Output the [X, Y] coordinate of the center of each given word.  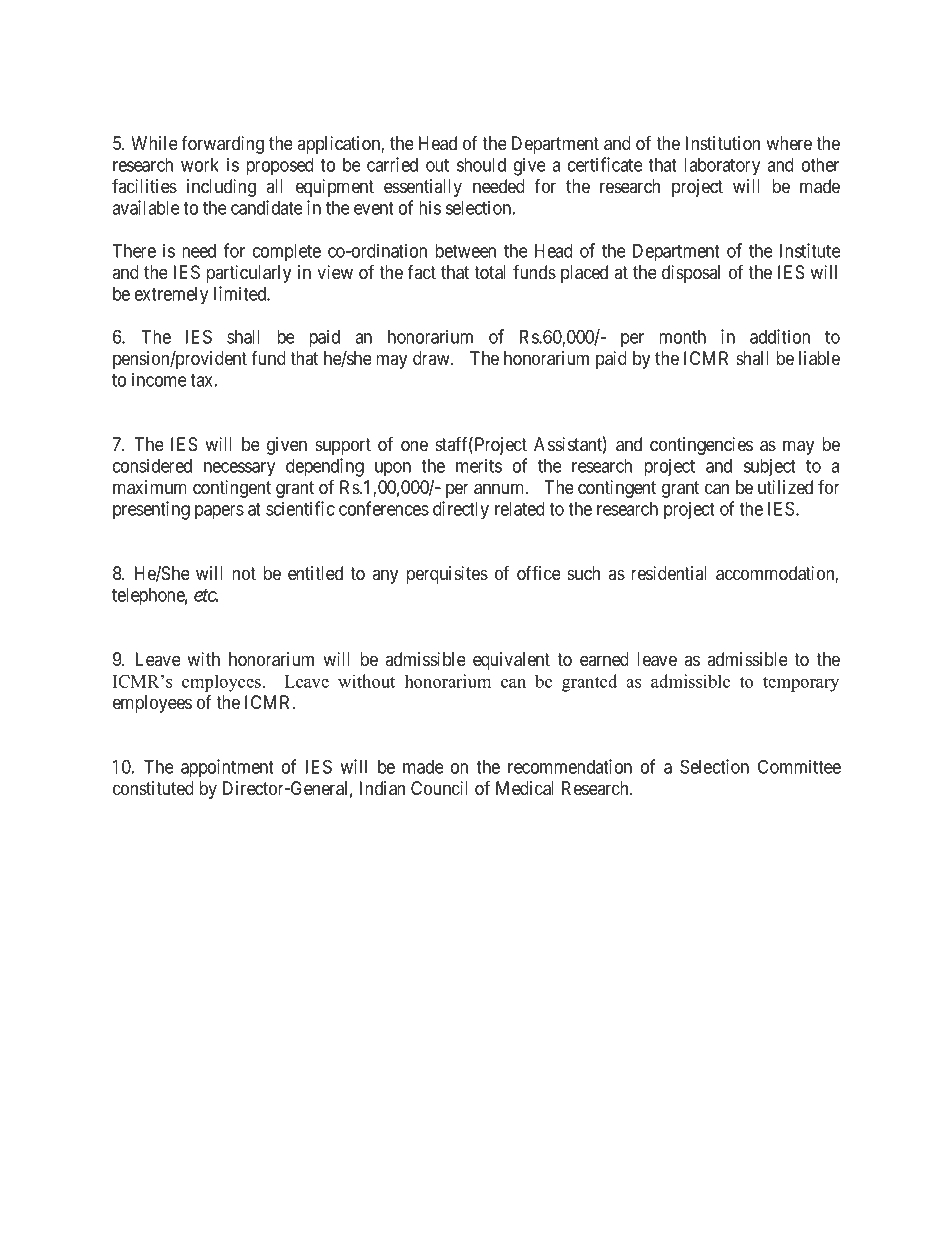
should [481, 165]
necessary [239, 469]
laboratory [722, 167]
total [490, 272]
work [200, 165]
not [244, 573]
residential [669, 573]
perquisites [447, 575]
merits [479, 465]
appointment [227, 768]
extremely [171, 296]
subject [770, 467]
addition [780, 336]
